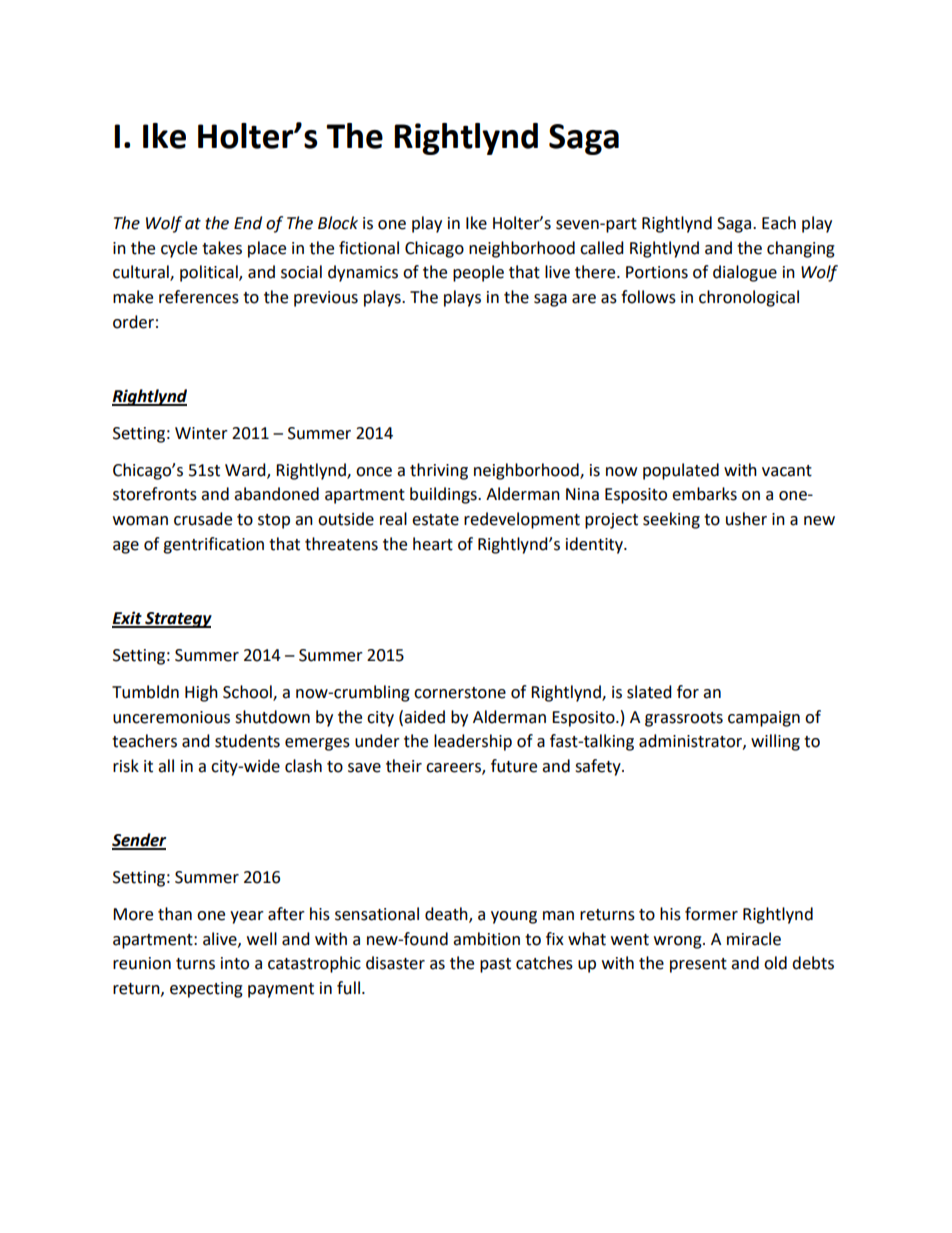  Describe the element at coordinates (126, 766) in the screenshot. I see `risk` at that location.
